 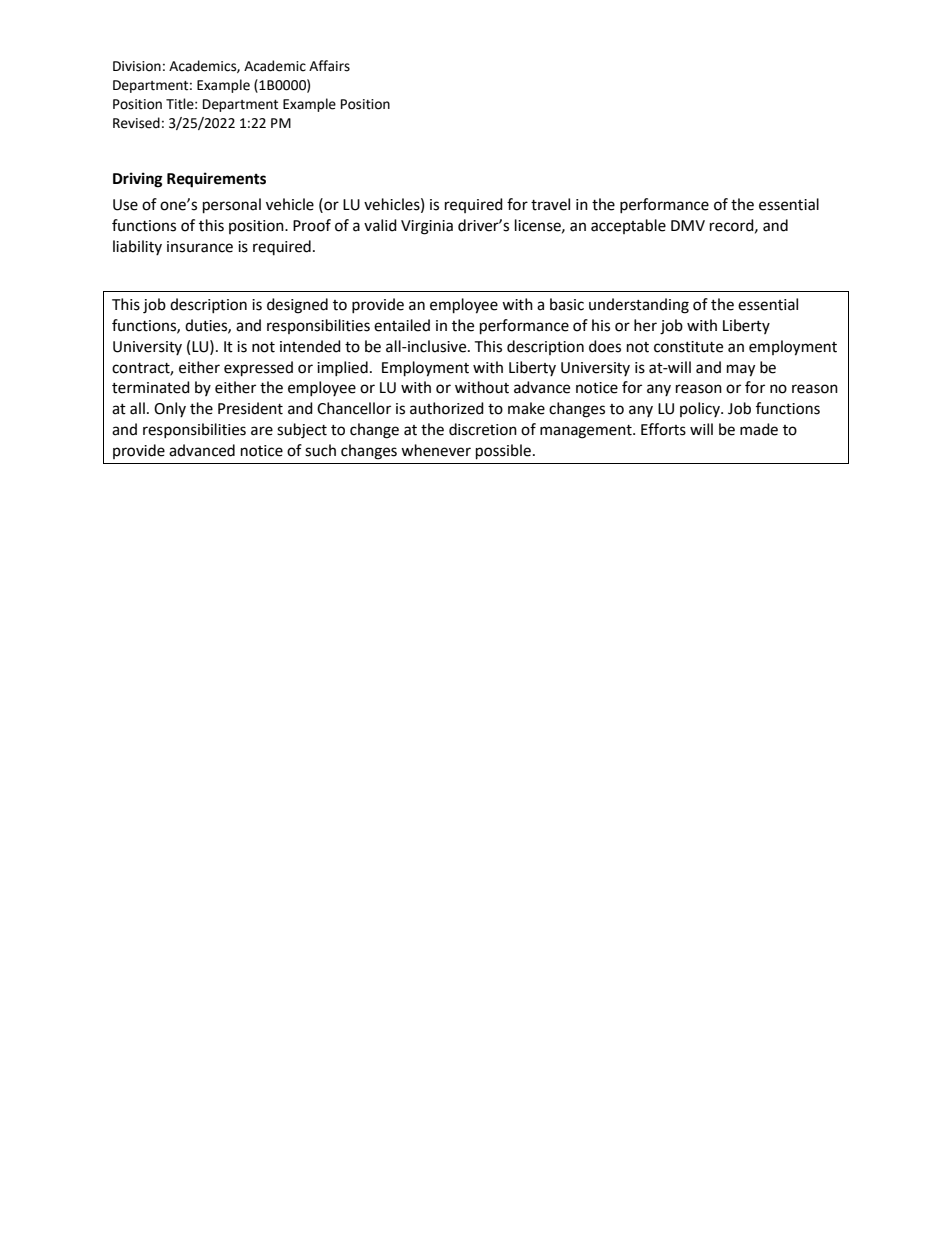 What do you see at coordinates (663, 429) in the screenshot?
I see `Efforts` at bounding box center [663, 429].
